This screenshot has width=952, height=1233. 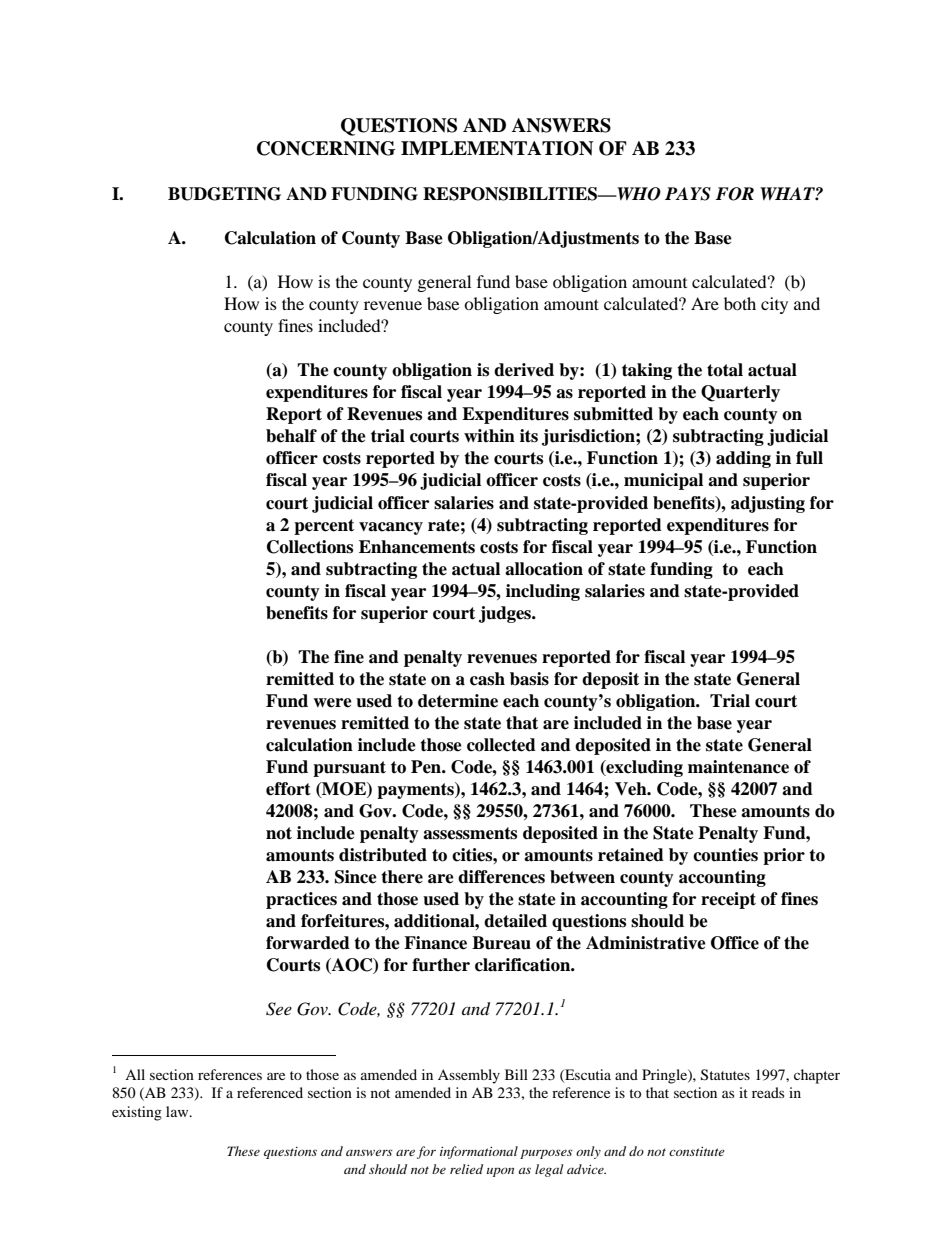 I want to click on law, so click(x=178, y=1111).
